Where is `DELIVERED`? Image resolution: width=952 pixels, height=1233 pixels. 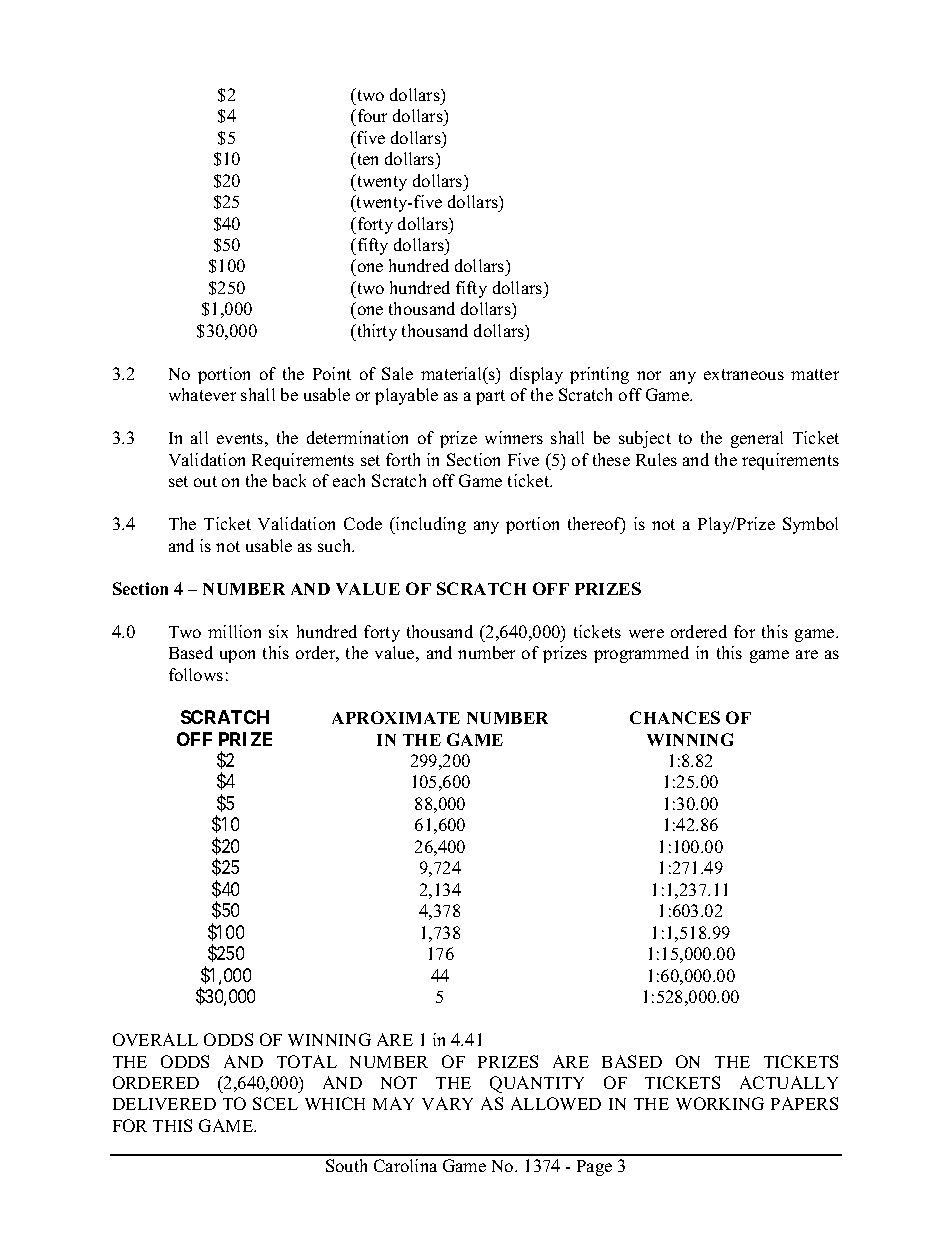 DELIVERED is located at coordinates (164, 1104).
